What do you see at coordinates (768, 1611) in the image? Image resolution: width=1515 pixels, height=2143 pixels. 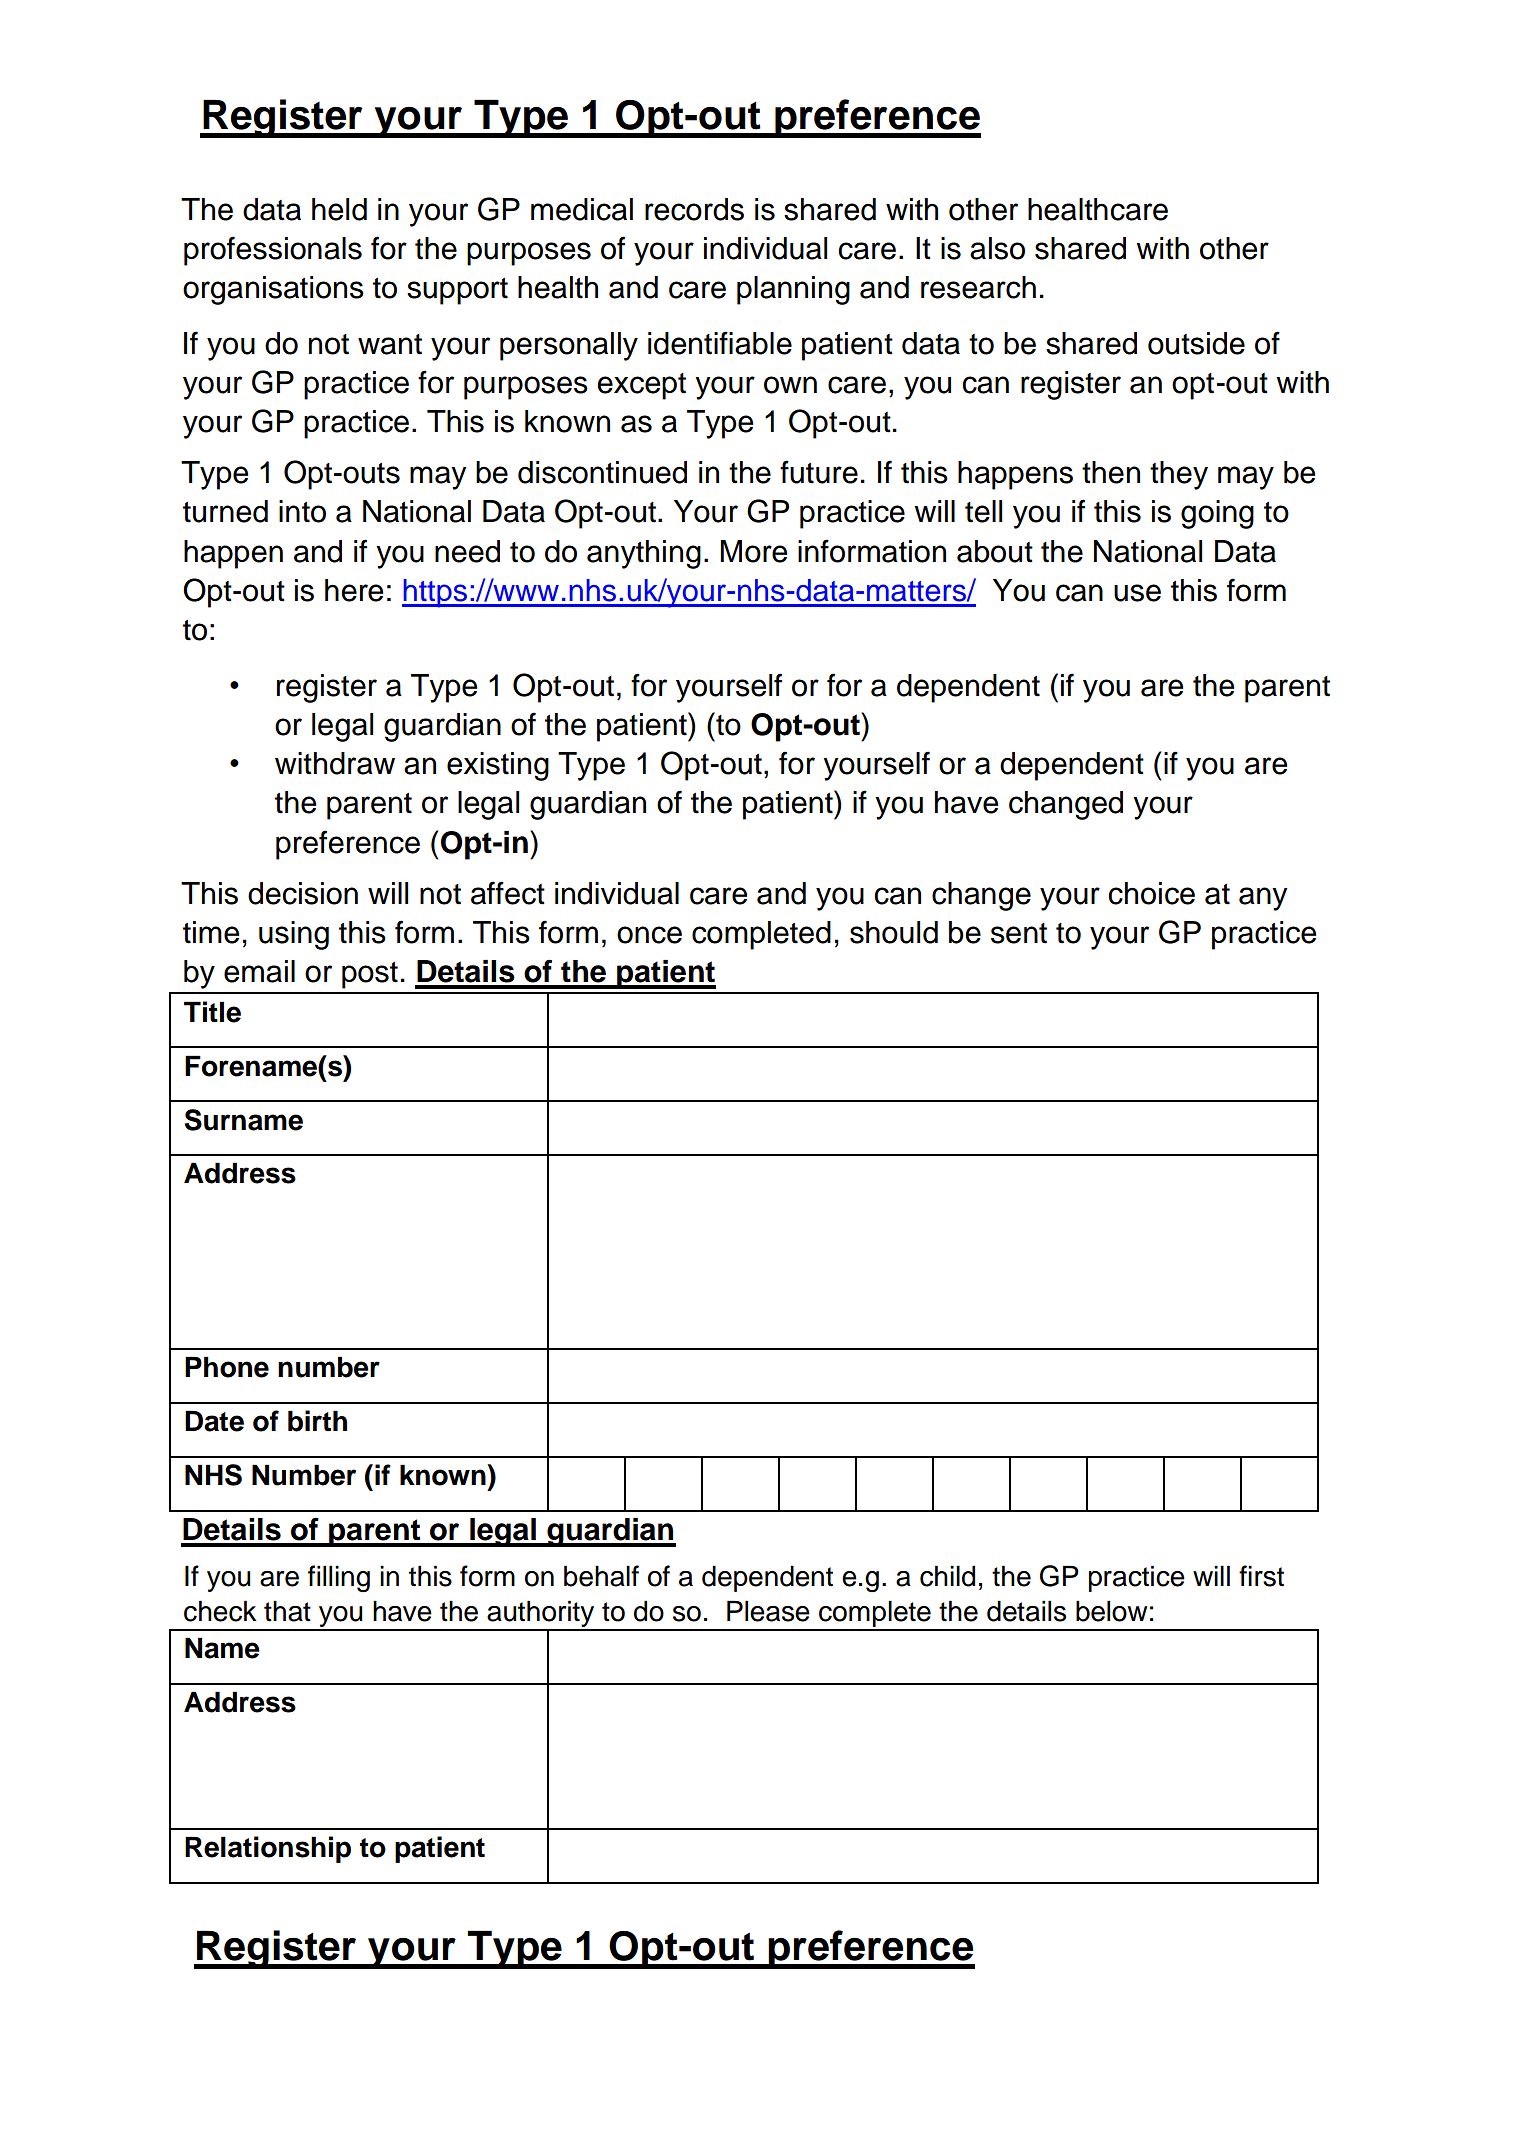 I see `Please` at bounding box center [768, 1611].
